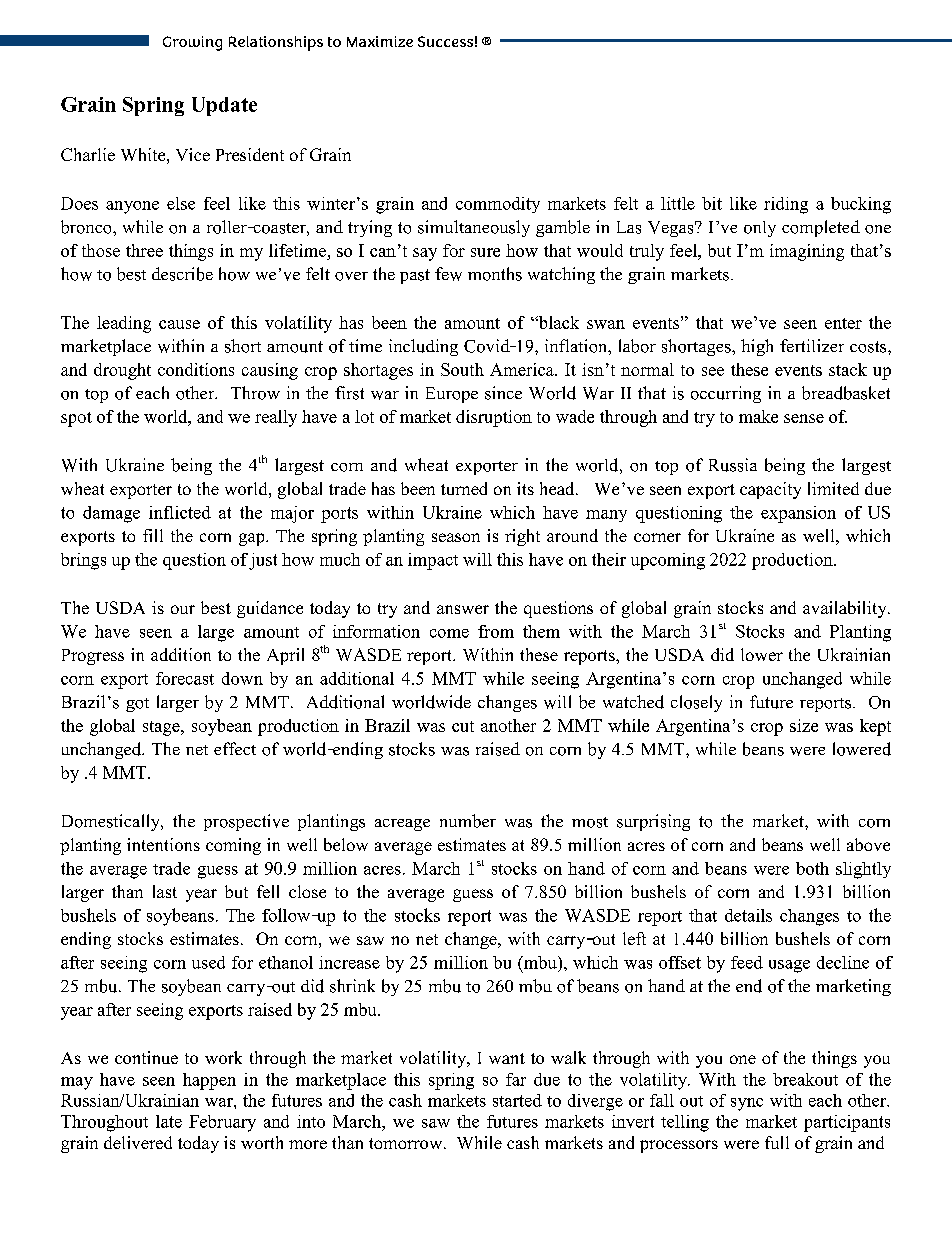  I want to click on make, so click(758, 416).
